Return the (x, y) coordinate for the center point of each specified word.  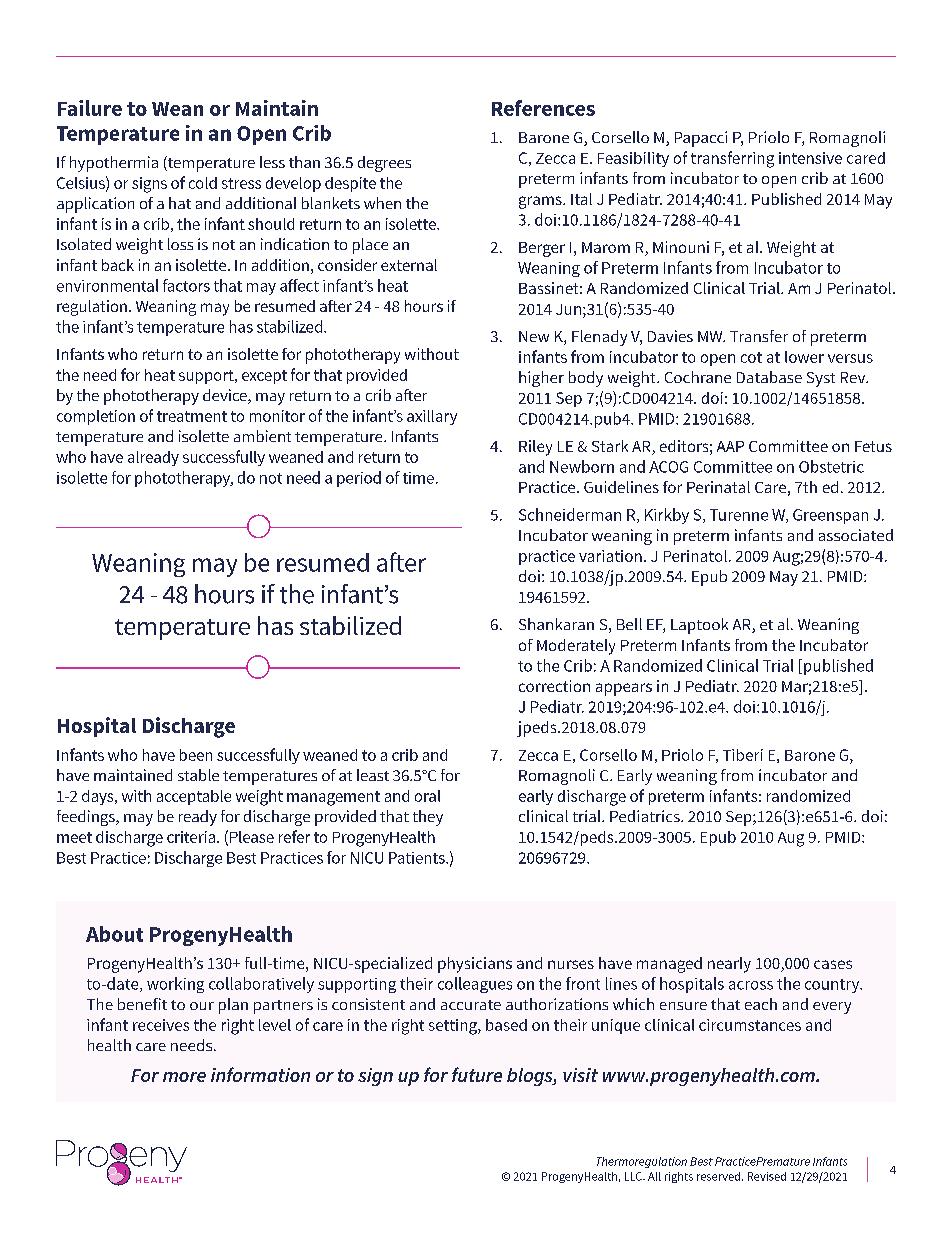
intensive (810, 158)
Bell (629, 624)
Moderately (576, 647)
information (260, 1074)
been (196, 755)
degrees (384, 164)
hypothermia (114, 164)
